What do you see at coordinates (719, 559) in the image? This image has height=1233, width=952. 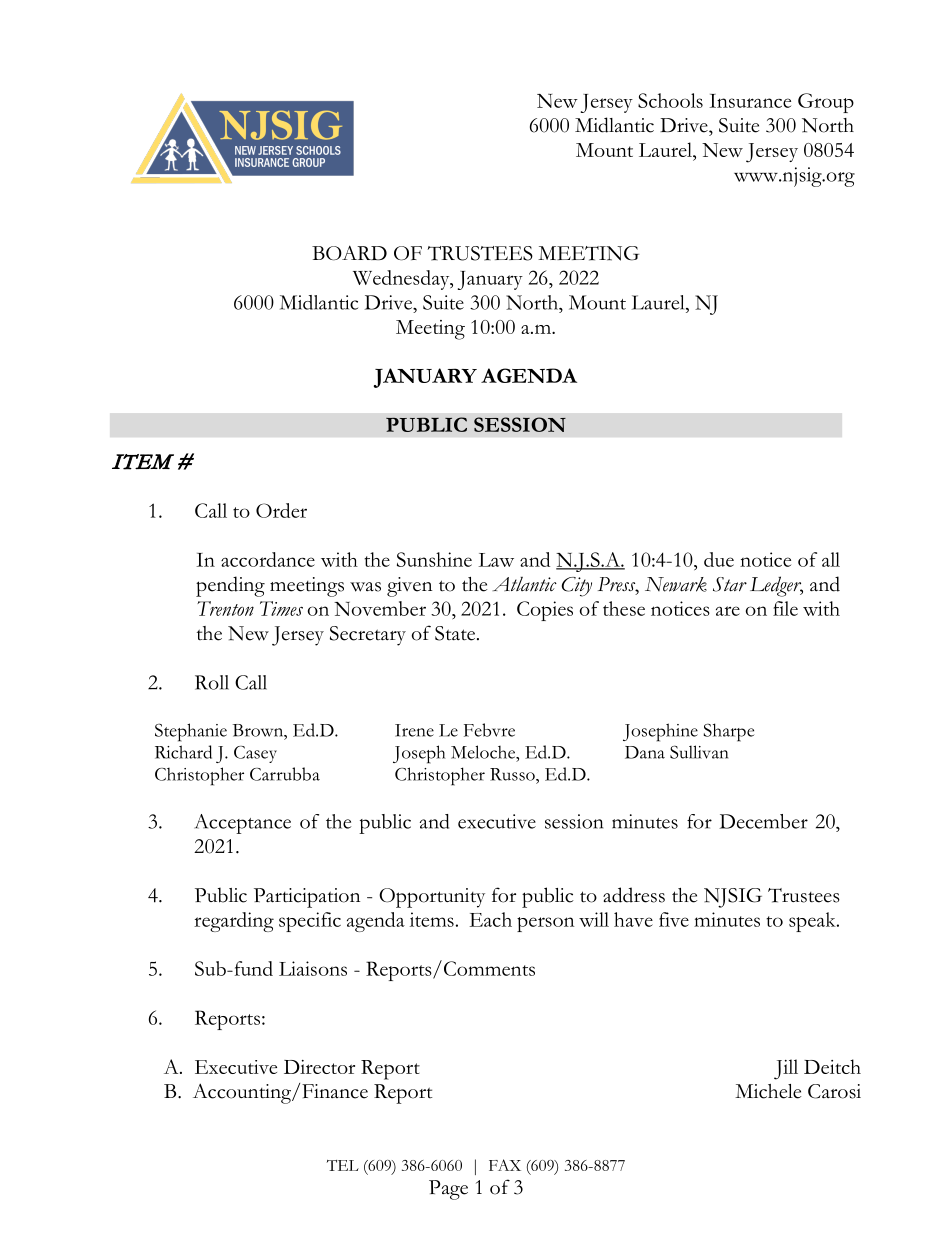 I see `due` at bounding box center [719, 559].
